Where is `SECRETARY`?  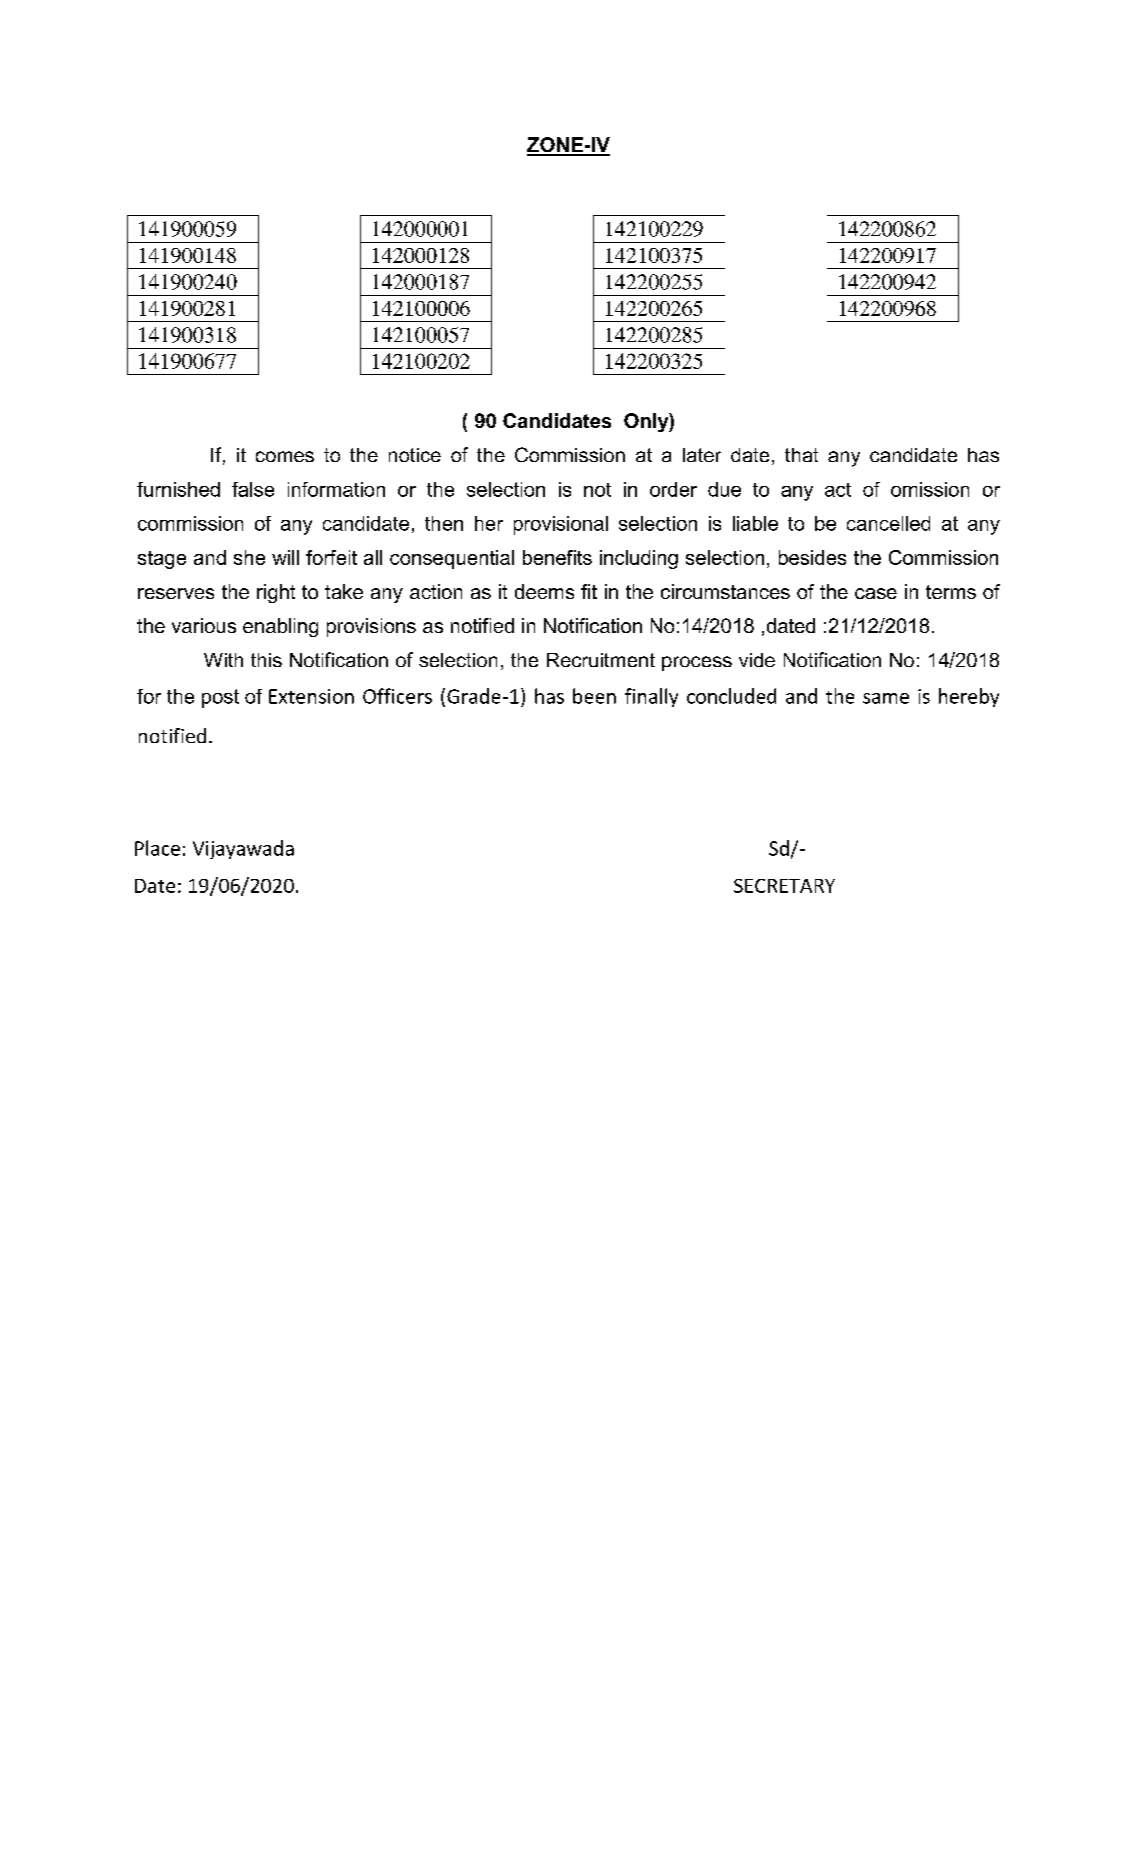 SECRETARY is located at coordinates (784, 886).
